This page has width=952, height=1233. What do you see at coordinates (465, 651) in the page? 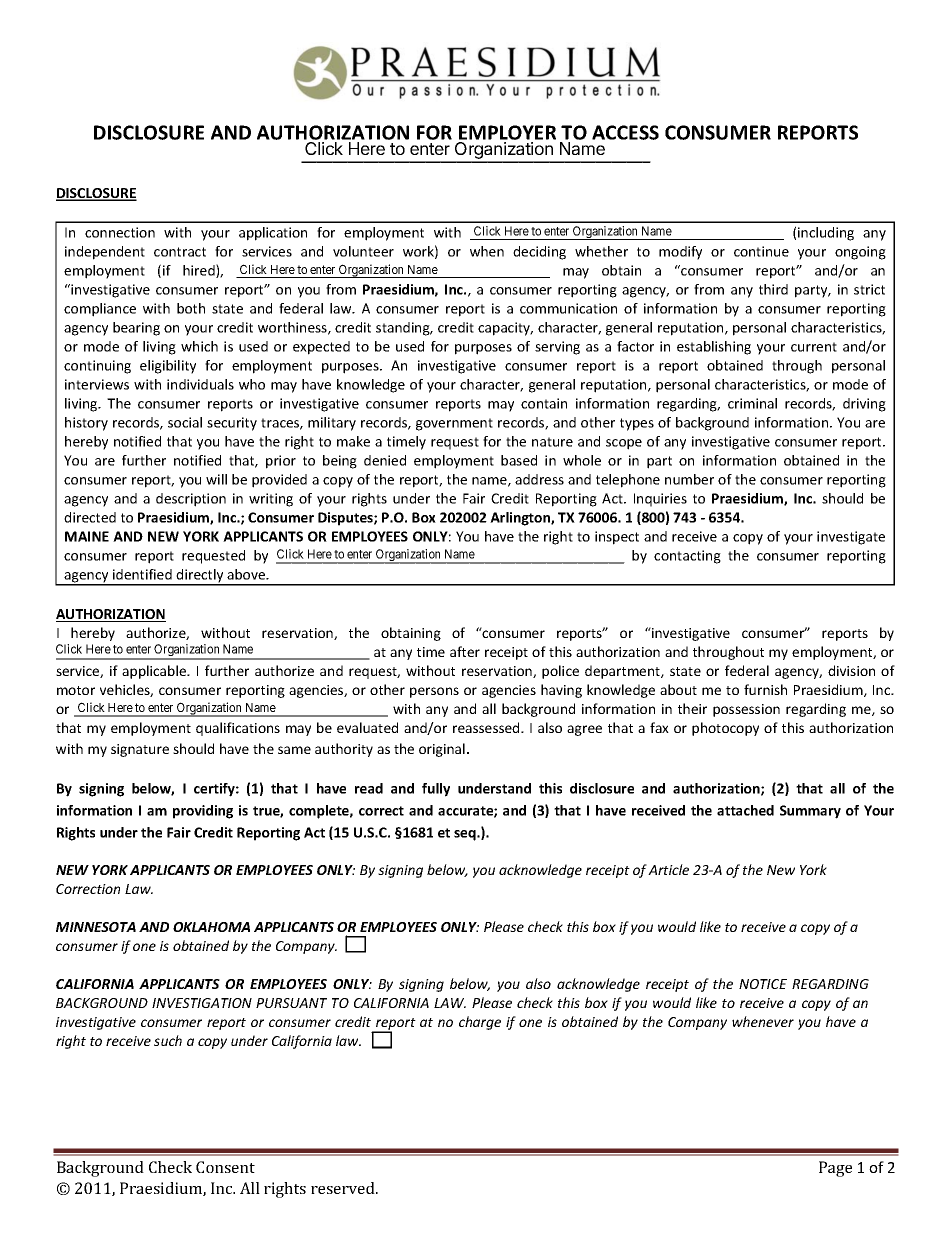
I see `after` at bounding box center [465, 651].
